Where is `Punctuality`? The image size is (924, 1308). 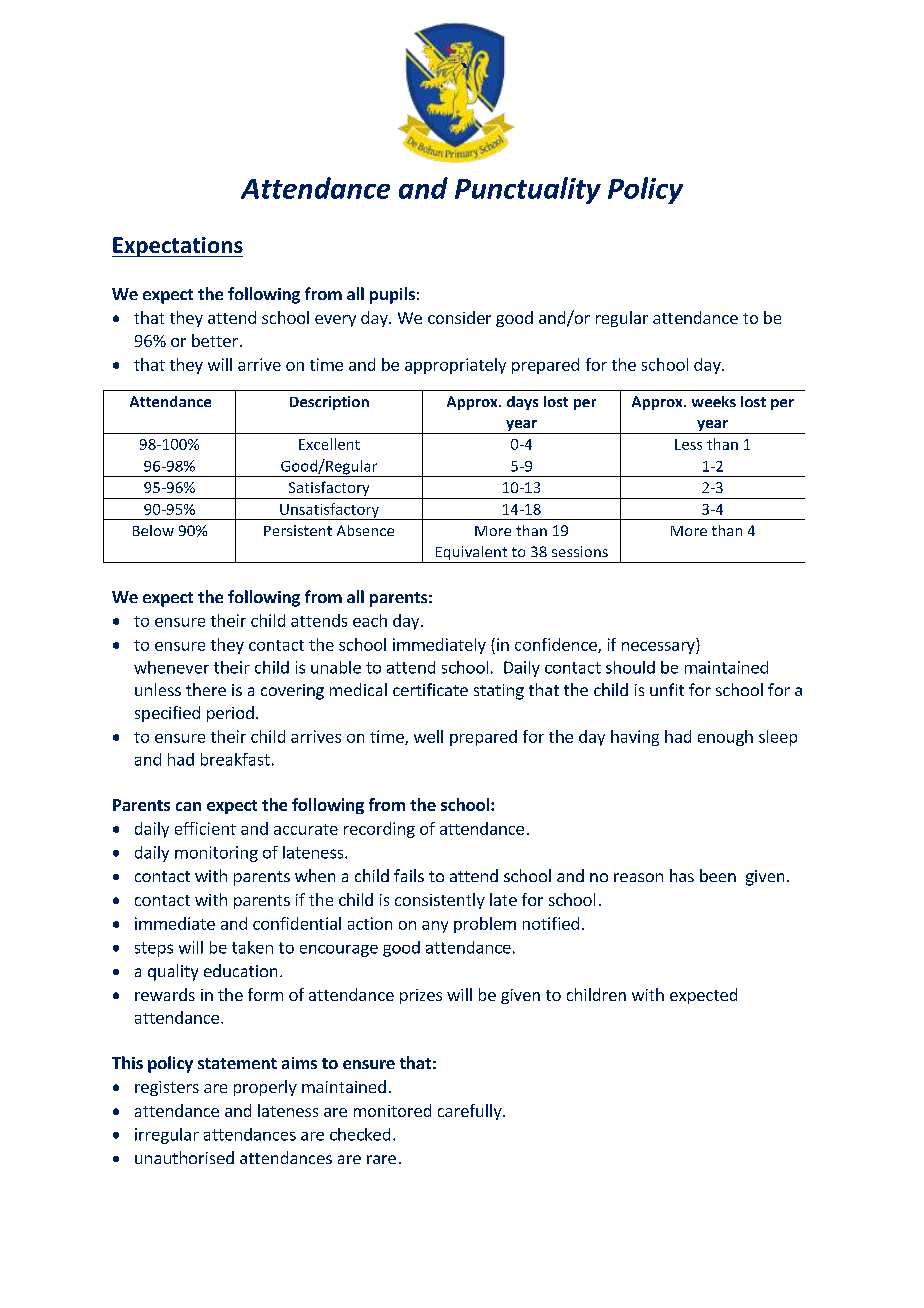 Punctuality is located at coordinates (528, 190).
